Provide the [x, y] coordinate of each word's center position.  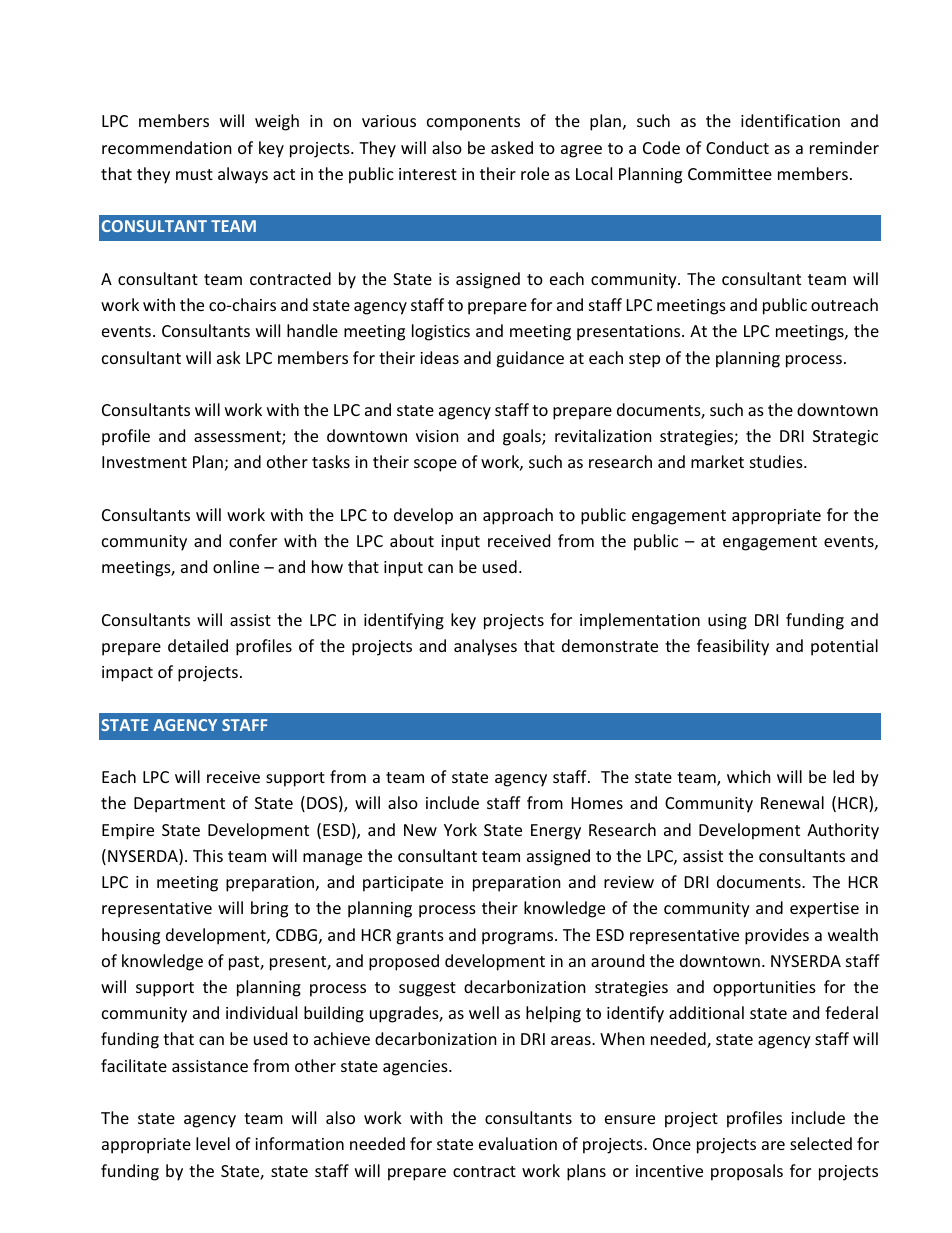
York [460, 829]
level [213, 1143]
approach [518, 516]
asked [512, 147]
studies [777, 461]
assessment [238, 438]
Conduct [737, 147]
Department [179, 805]
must [194, 174]
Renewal [792, 802]
